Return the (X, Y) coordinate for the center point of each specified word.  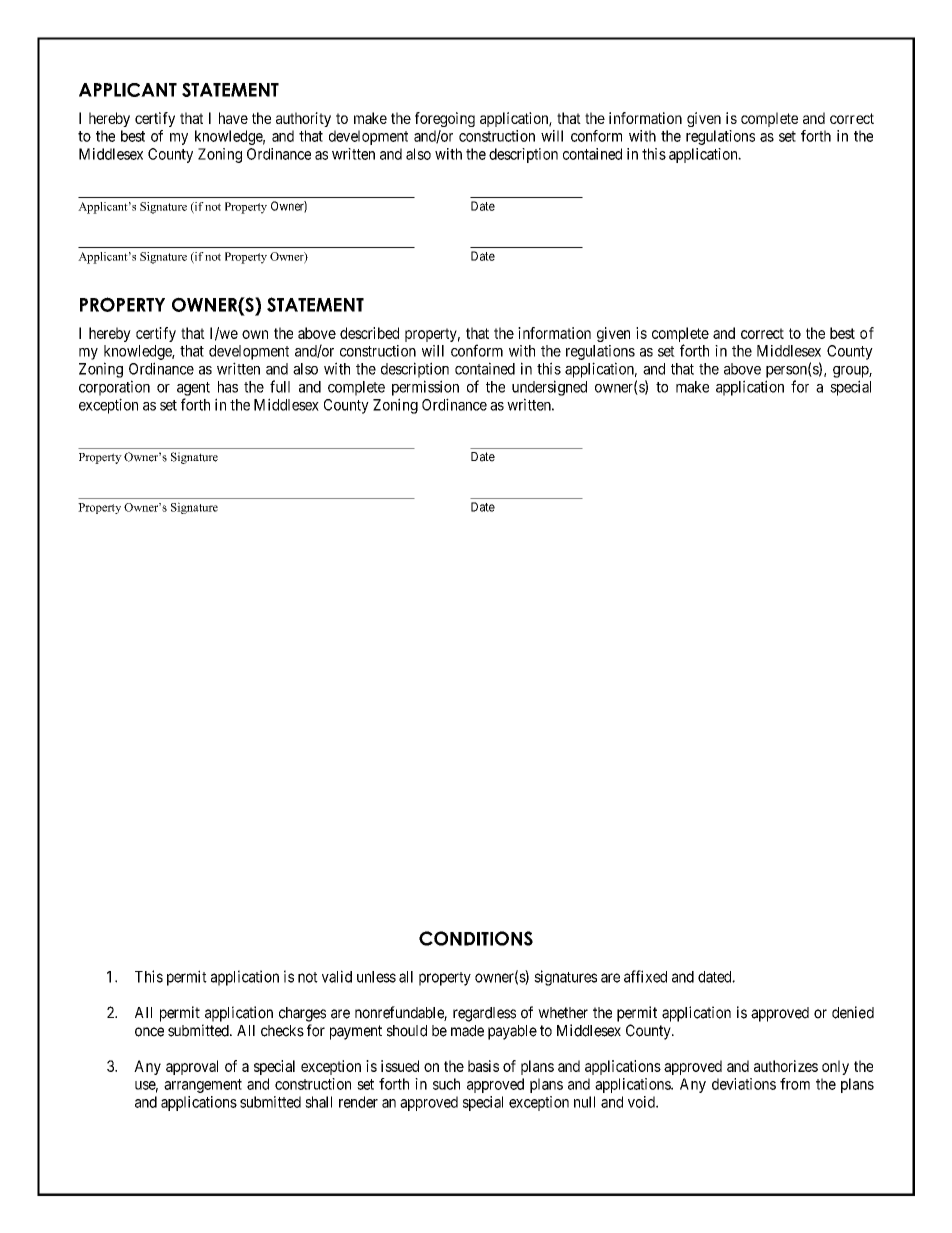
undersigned (549, 388)
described (369, 333)
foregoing (445, 119)
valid (337, 976)
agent (193, 389)
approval (192, 1067)
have (233, 118)
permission (425, 388)
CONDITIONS (476, 938)
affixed (645, 976)
